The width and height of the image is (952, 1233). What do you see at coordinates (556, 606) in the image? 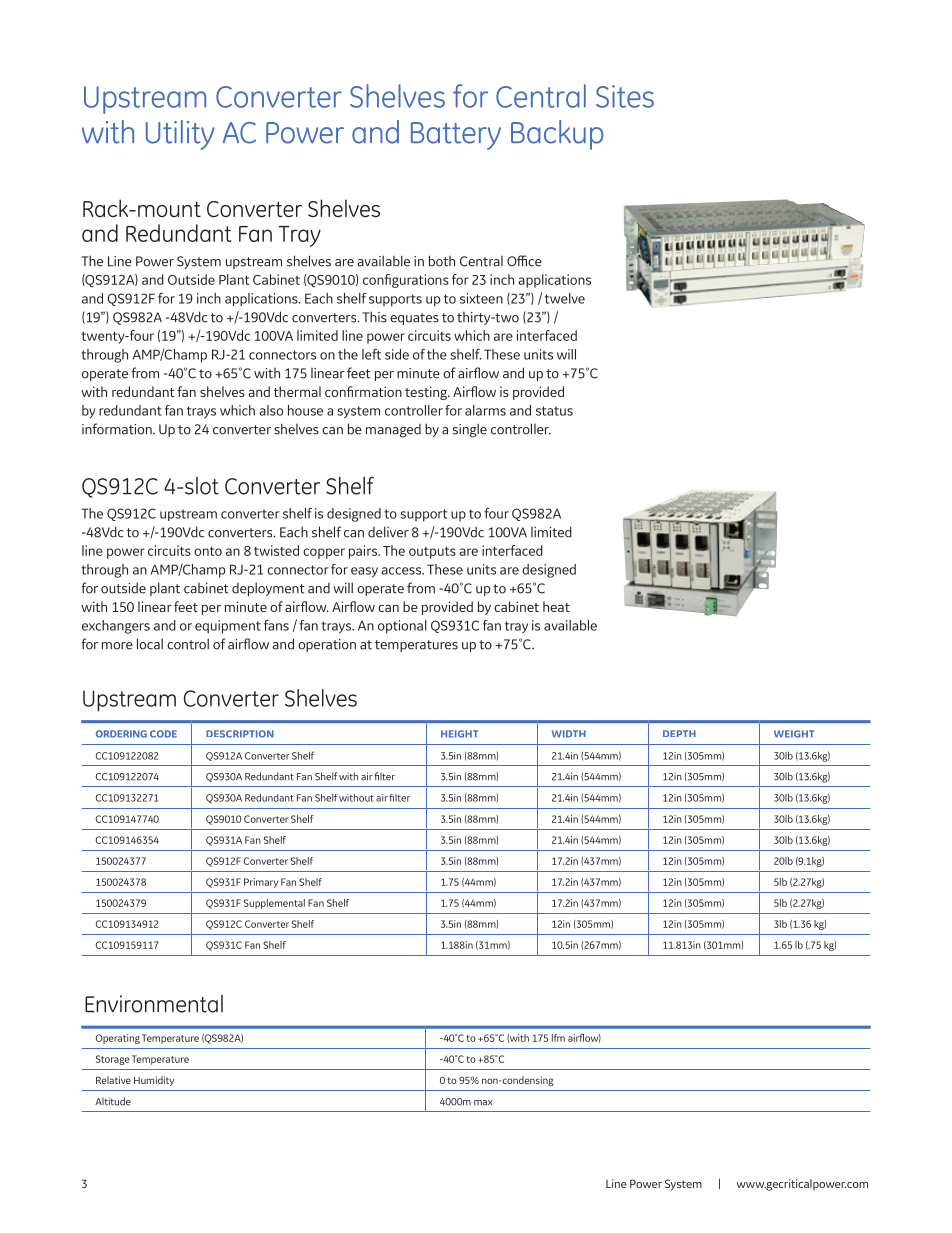
I see `heat` at bounding box center [556, 606].
